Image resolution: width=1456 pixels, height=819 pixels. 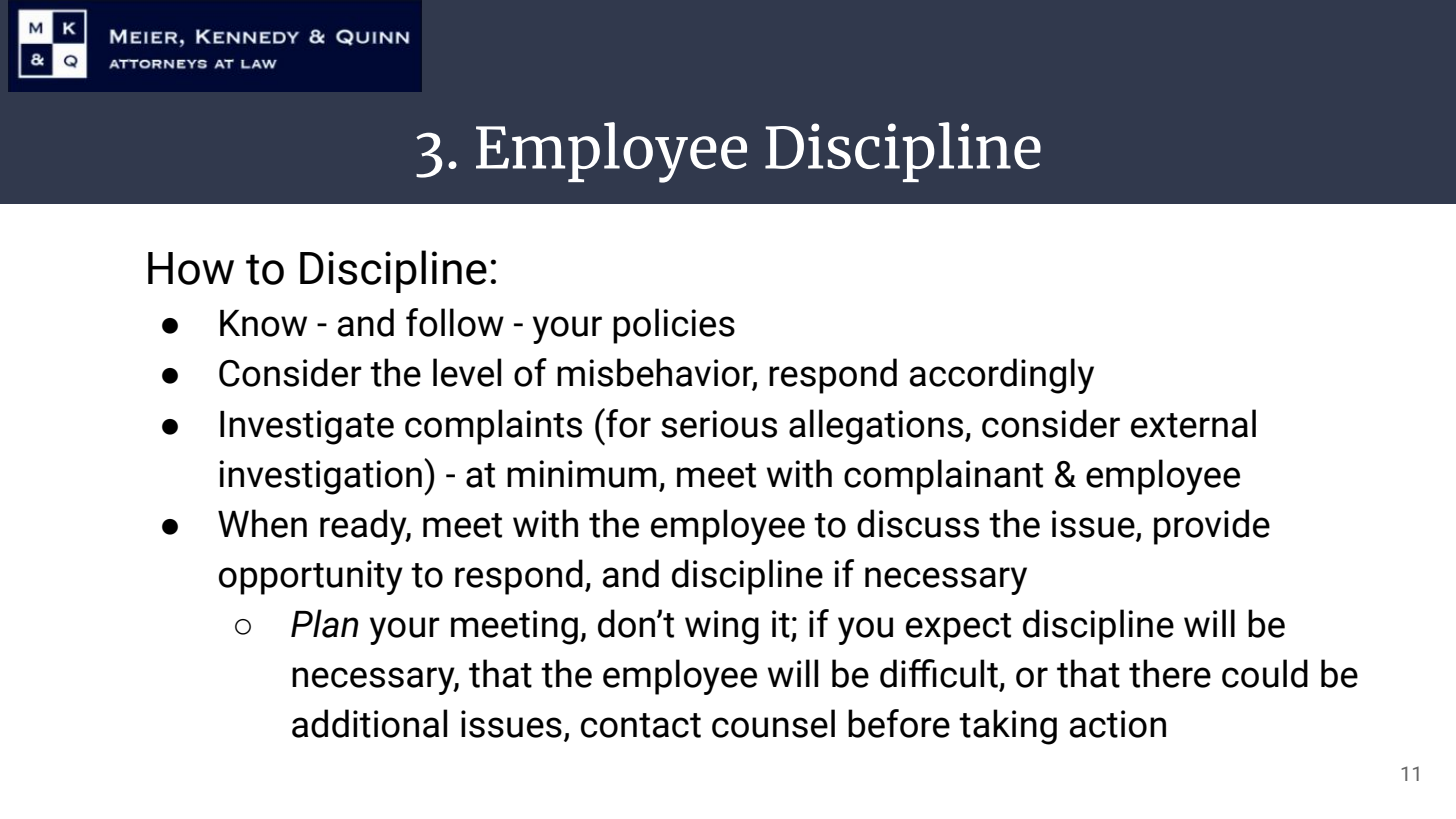 What do you see at coordinates (369, 723) in the image?
I see `additional` at bounding box center [369, 723].
